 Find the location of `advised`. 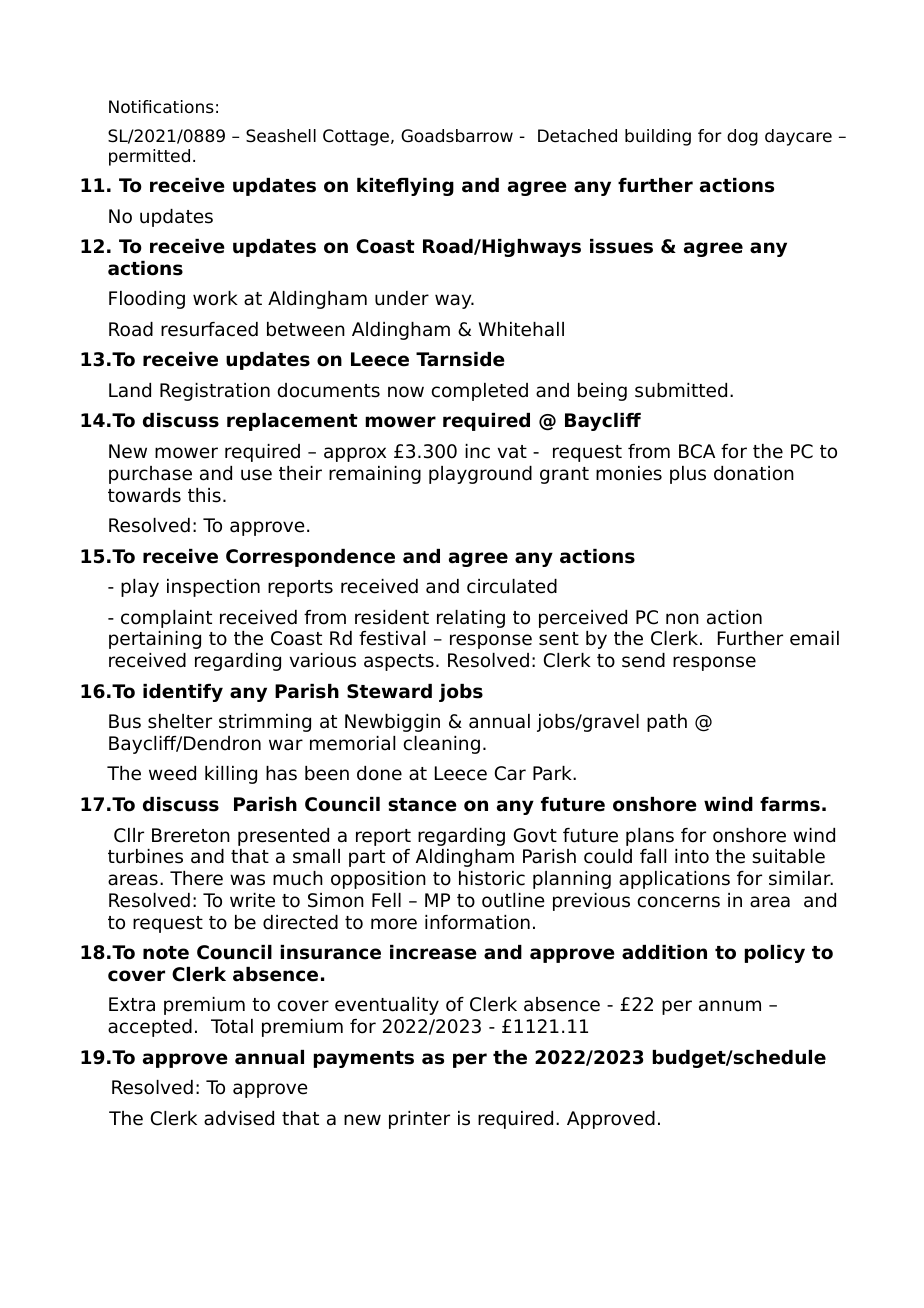

advised is located at coordinates (239, 1118).
